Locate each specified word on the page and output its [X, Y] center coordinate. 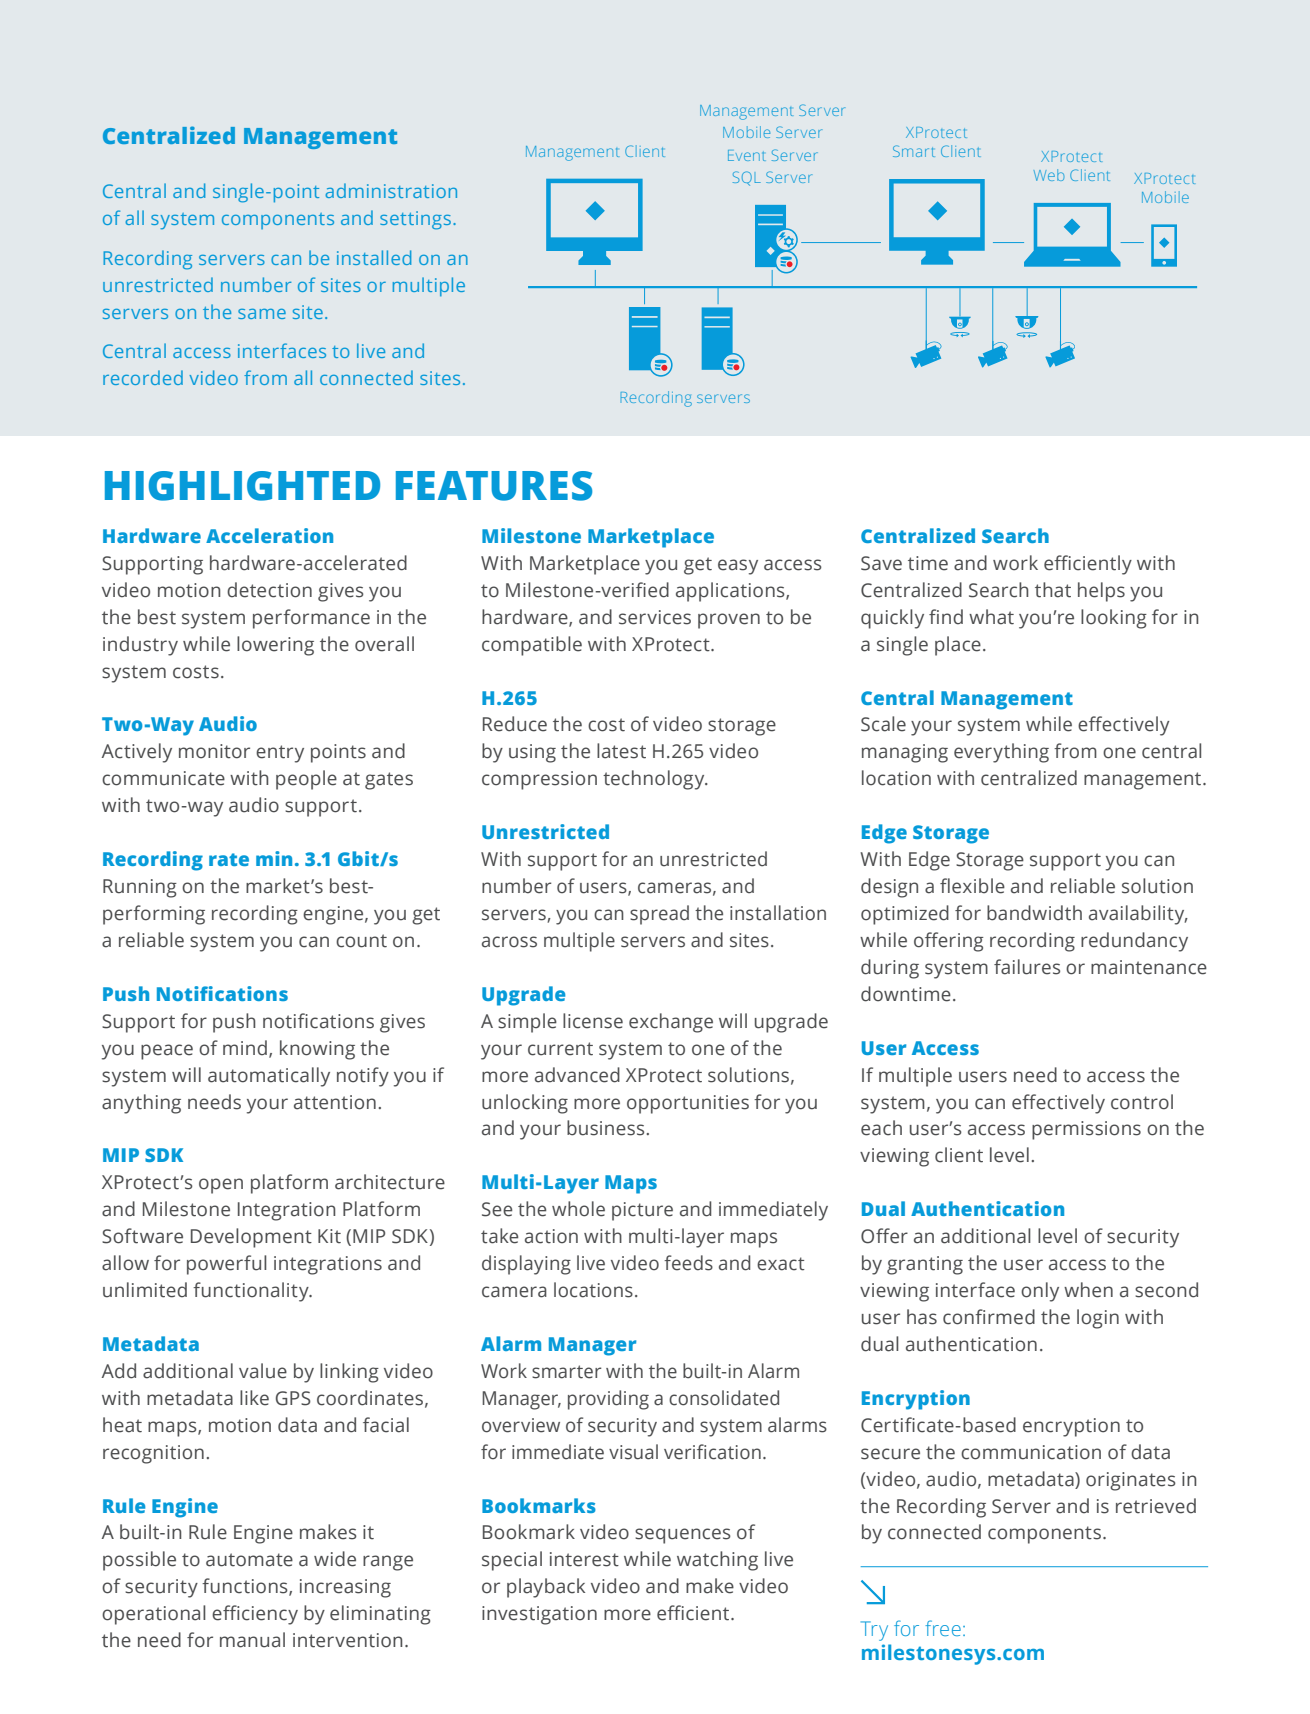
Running [140, 888]
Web [1049, 175]
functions [246, 1587]
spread [659, 915]
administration [391, 190]
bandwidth [1034, 913]
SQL [747, 178]
